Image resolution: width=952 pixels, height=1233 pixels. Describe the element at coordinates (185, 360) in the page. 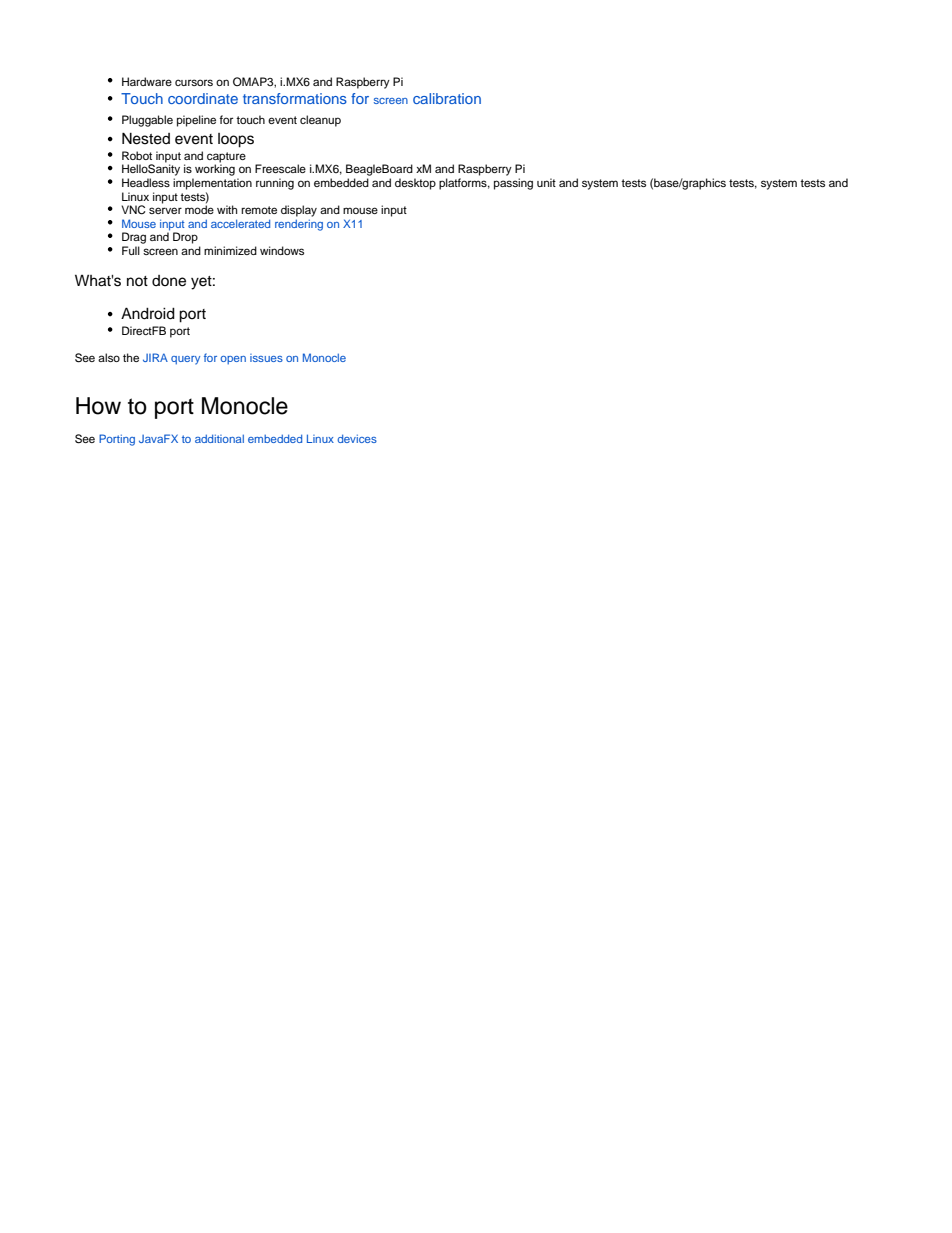

I see `query` at that location.
